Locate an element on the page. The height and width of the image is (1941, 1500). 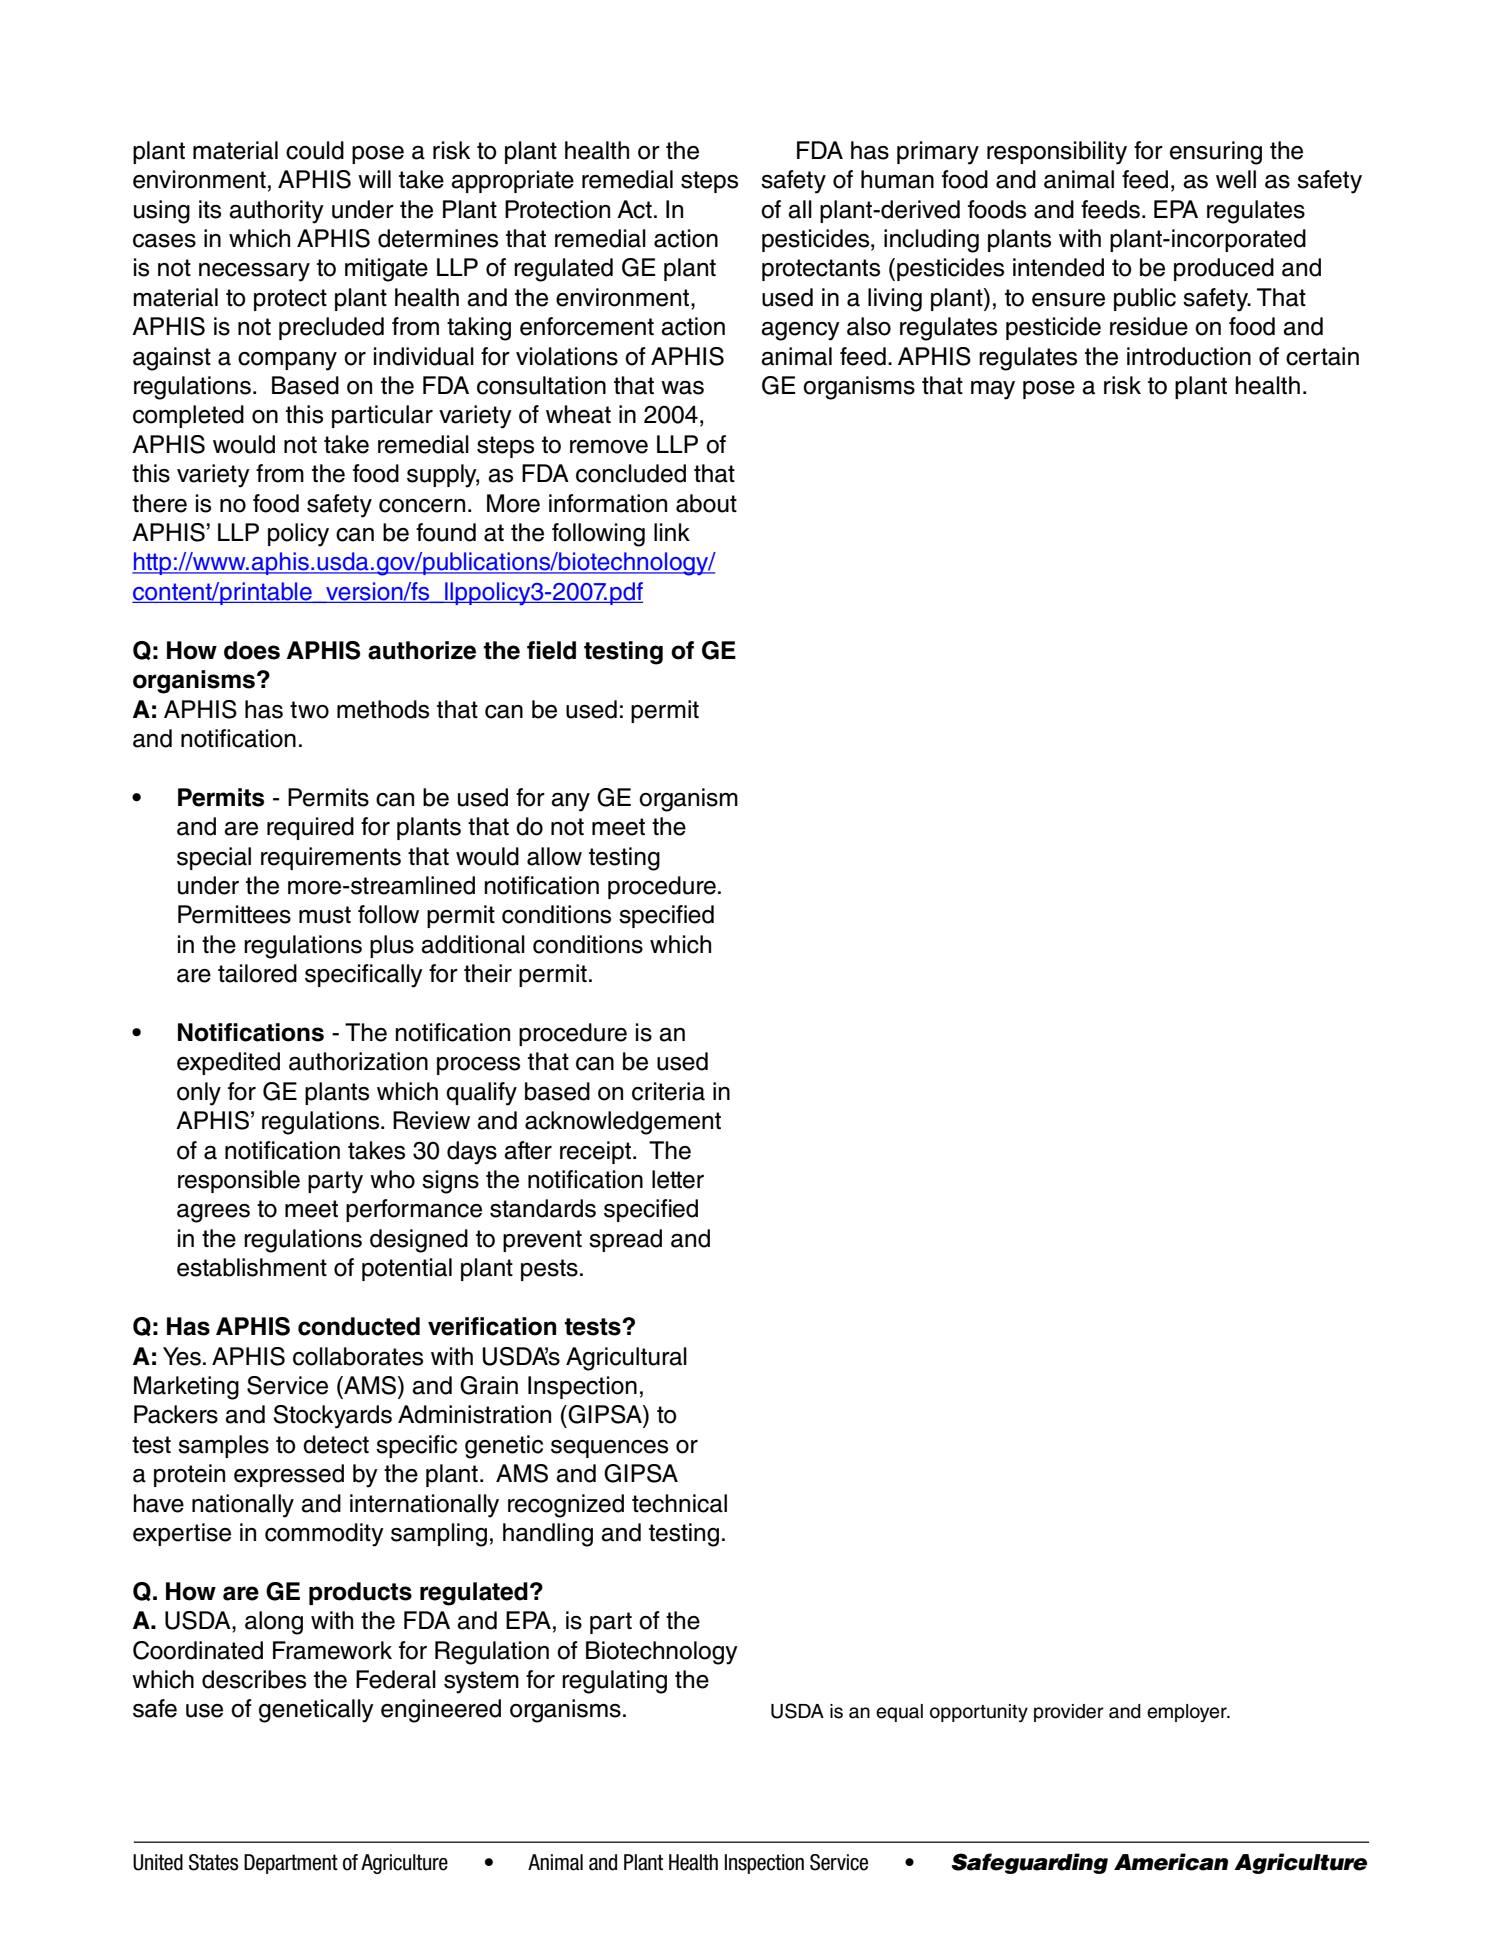
authority is located at coordinates (276, 212).
